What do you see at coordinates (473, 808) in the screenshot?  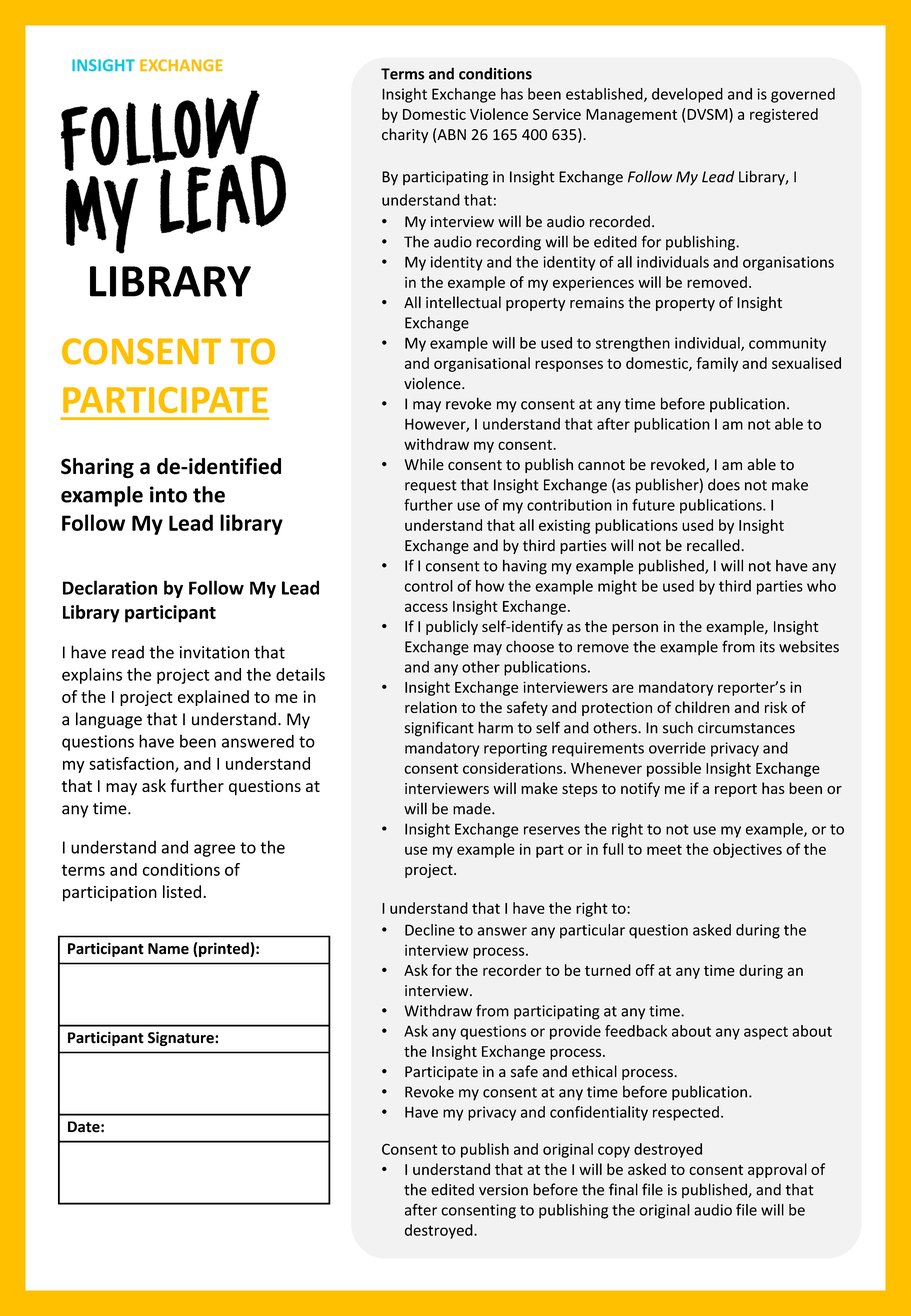 I see `made` at bounding box center [473, 808].
